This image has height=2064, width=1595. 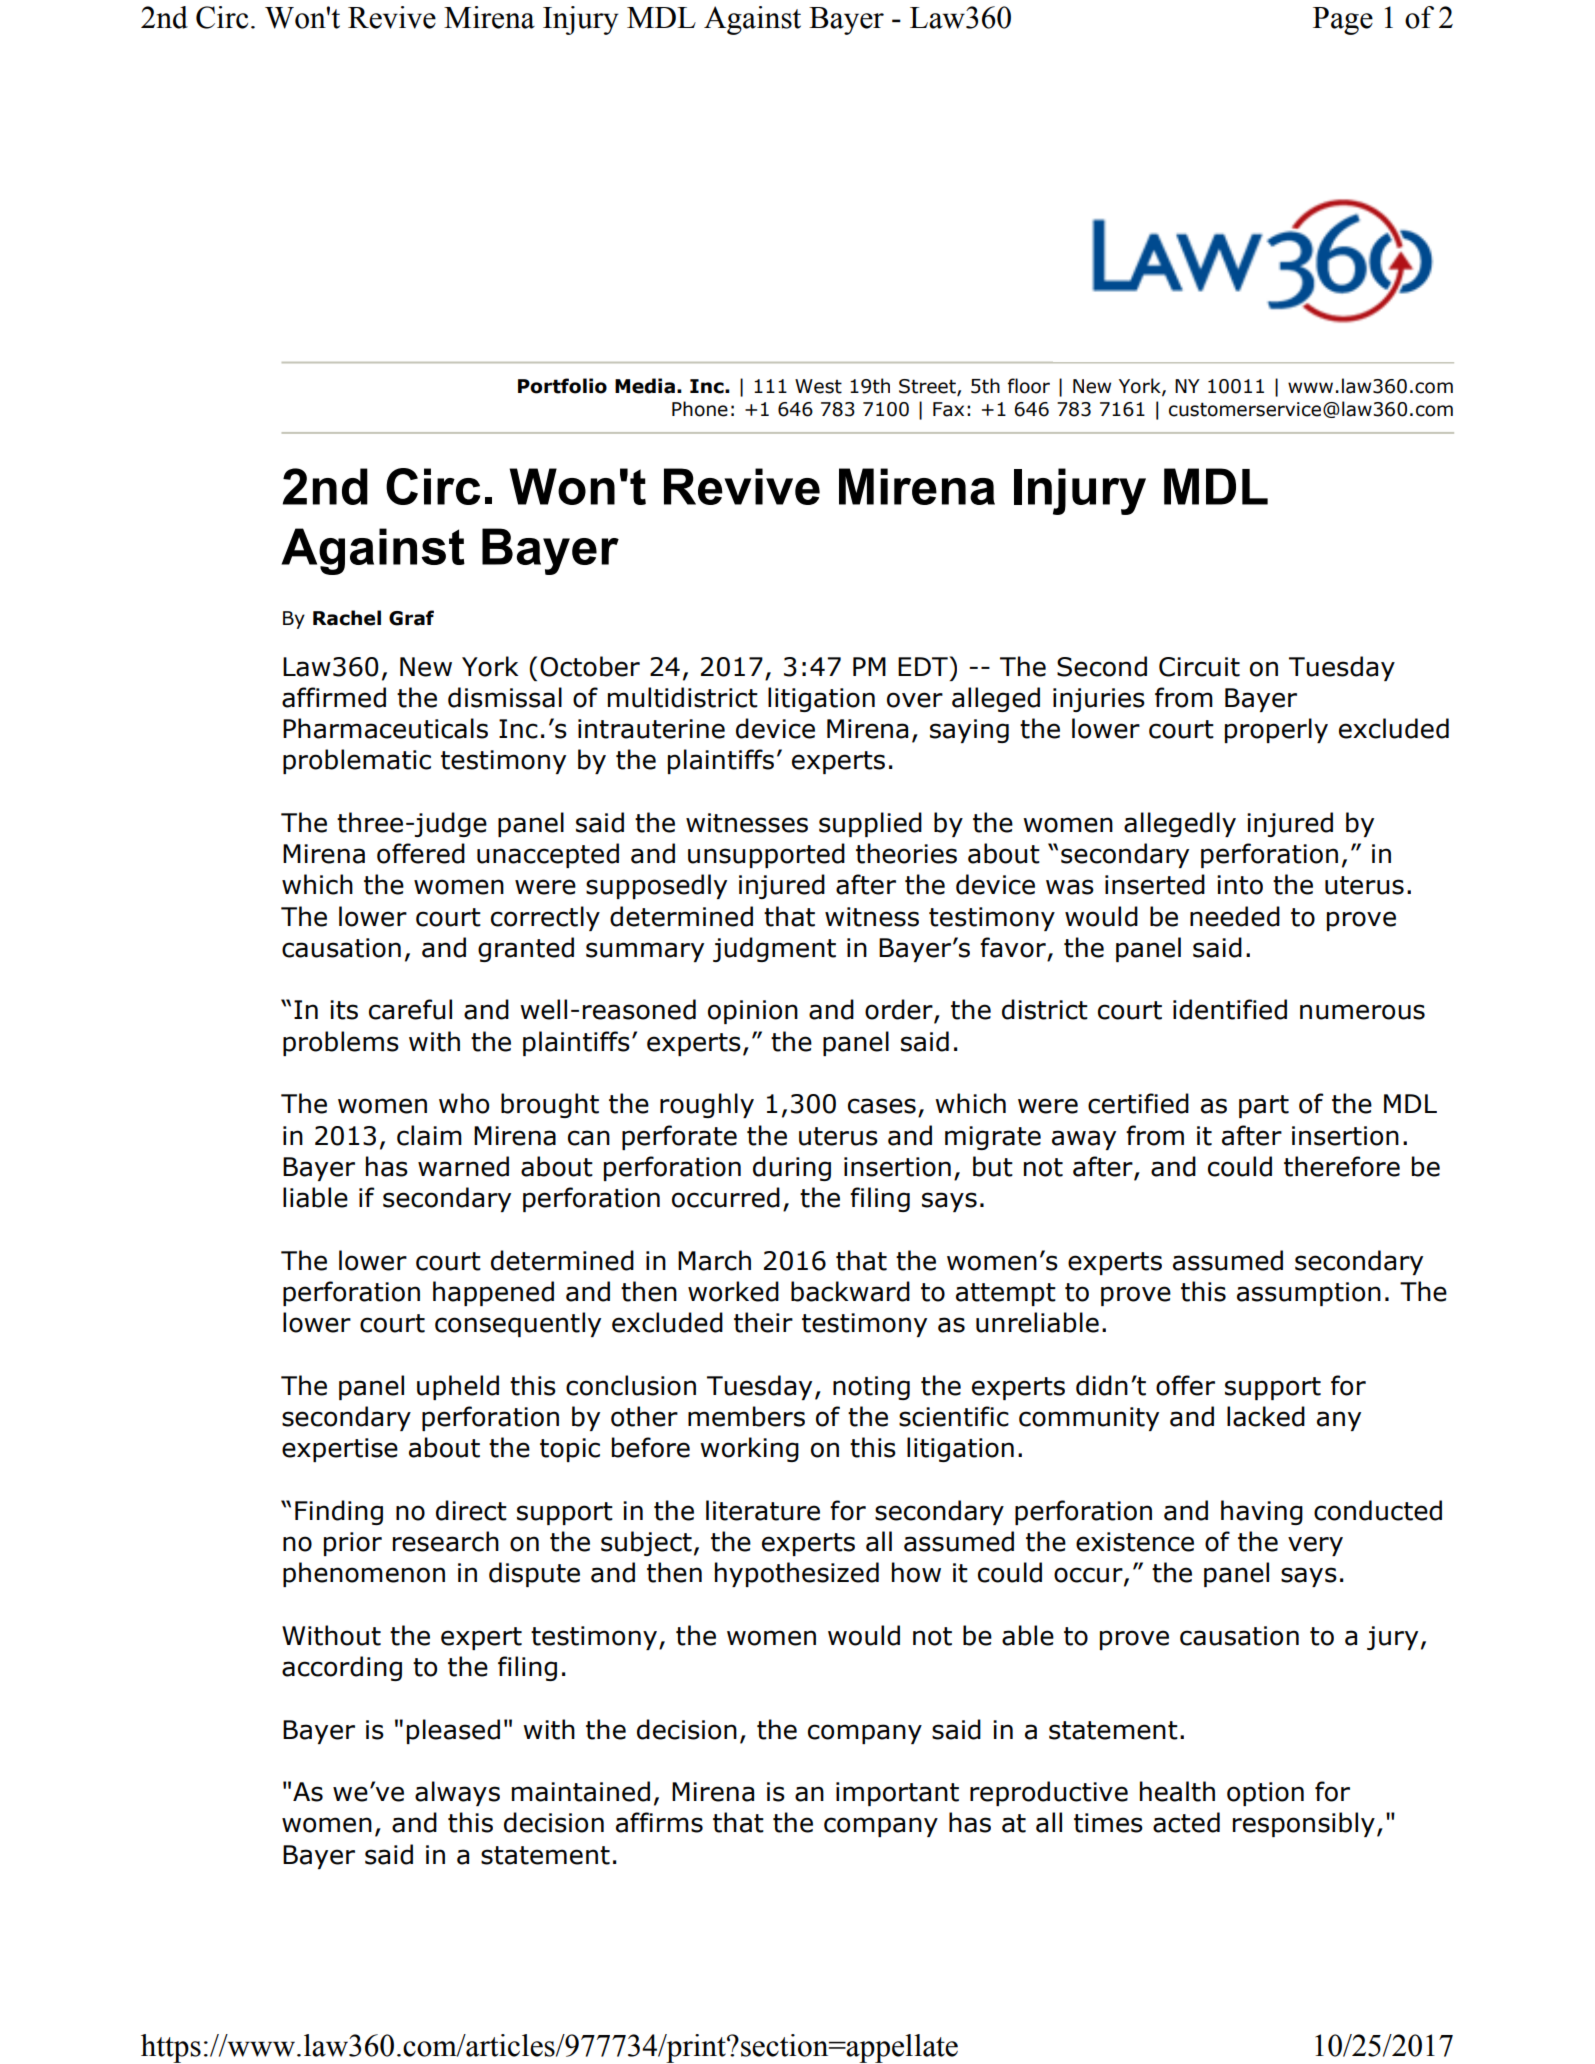 What do you see at coordinates (1343, 21) in the image?
I see `Page` at bounding box center [1343, 21].
